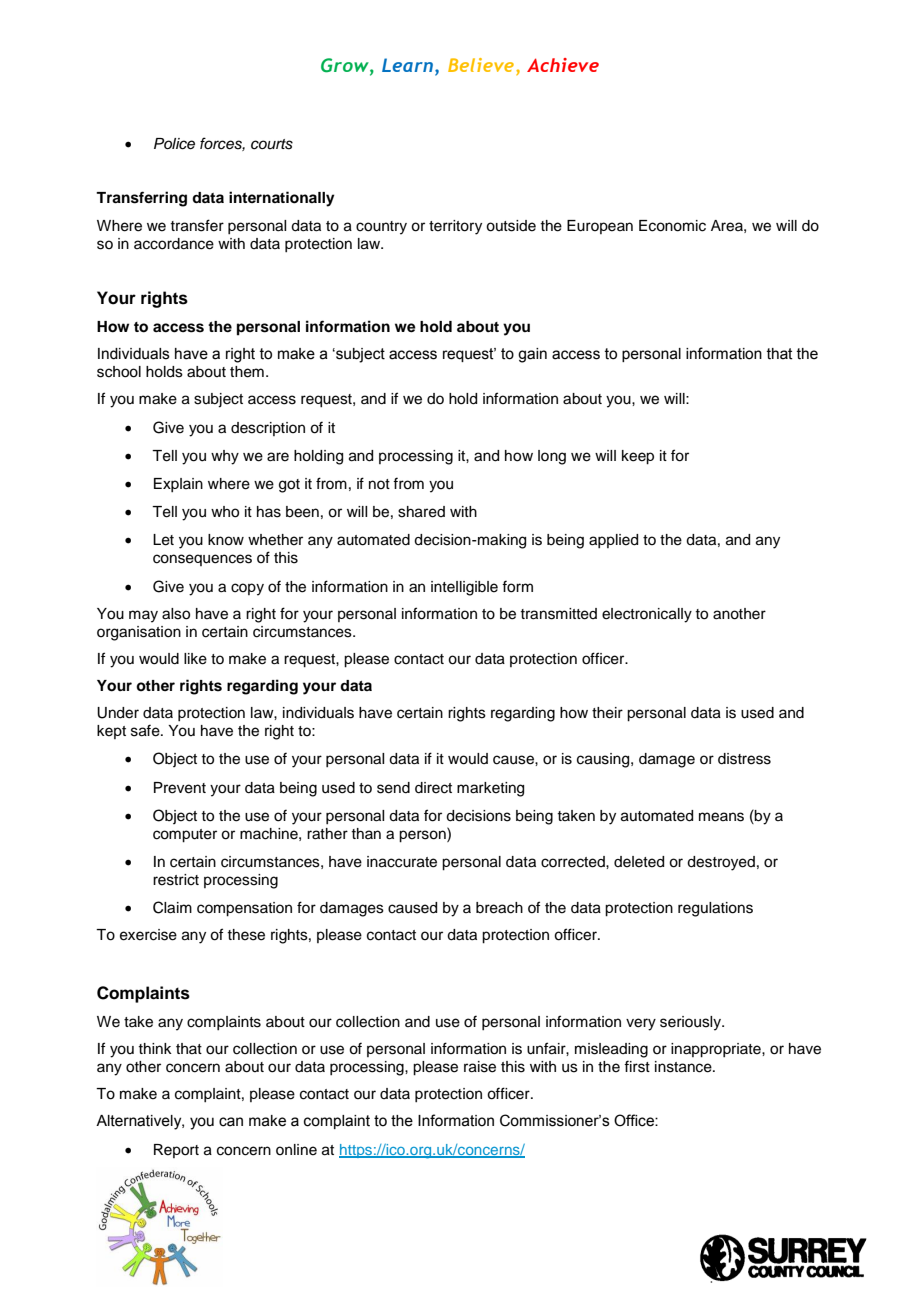 Image resolution: width=924 pixels, height=1308 pixels. I want to click on Police, so click(174, 144).
